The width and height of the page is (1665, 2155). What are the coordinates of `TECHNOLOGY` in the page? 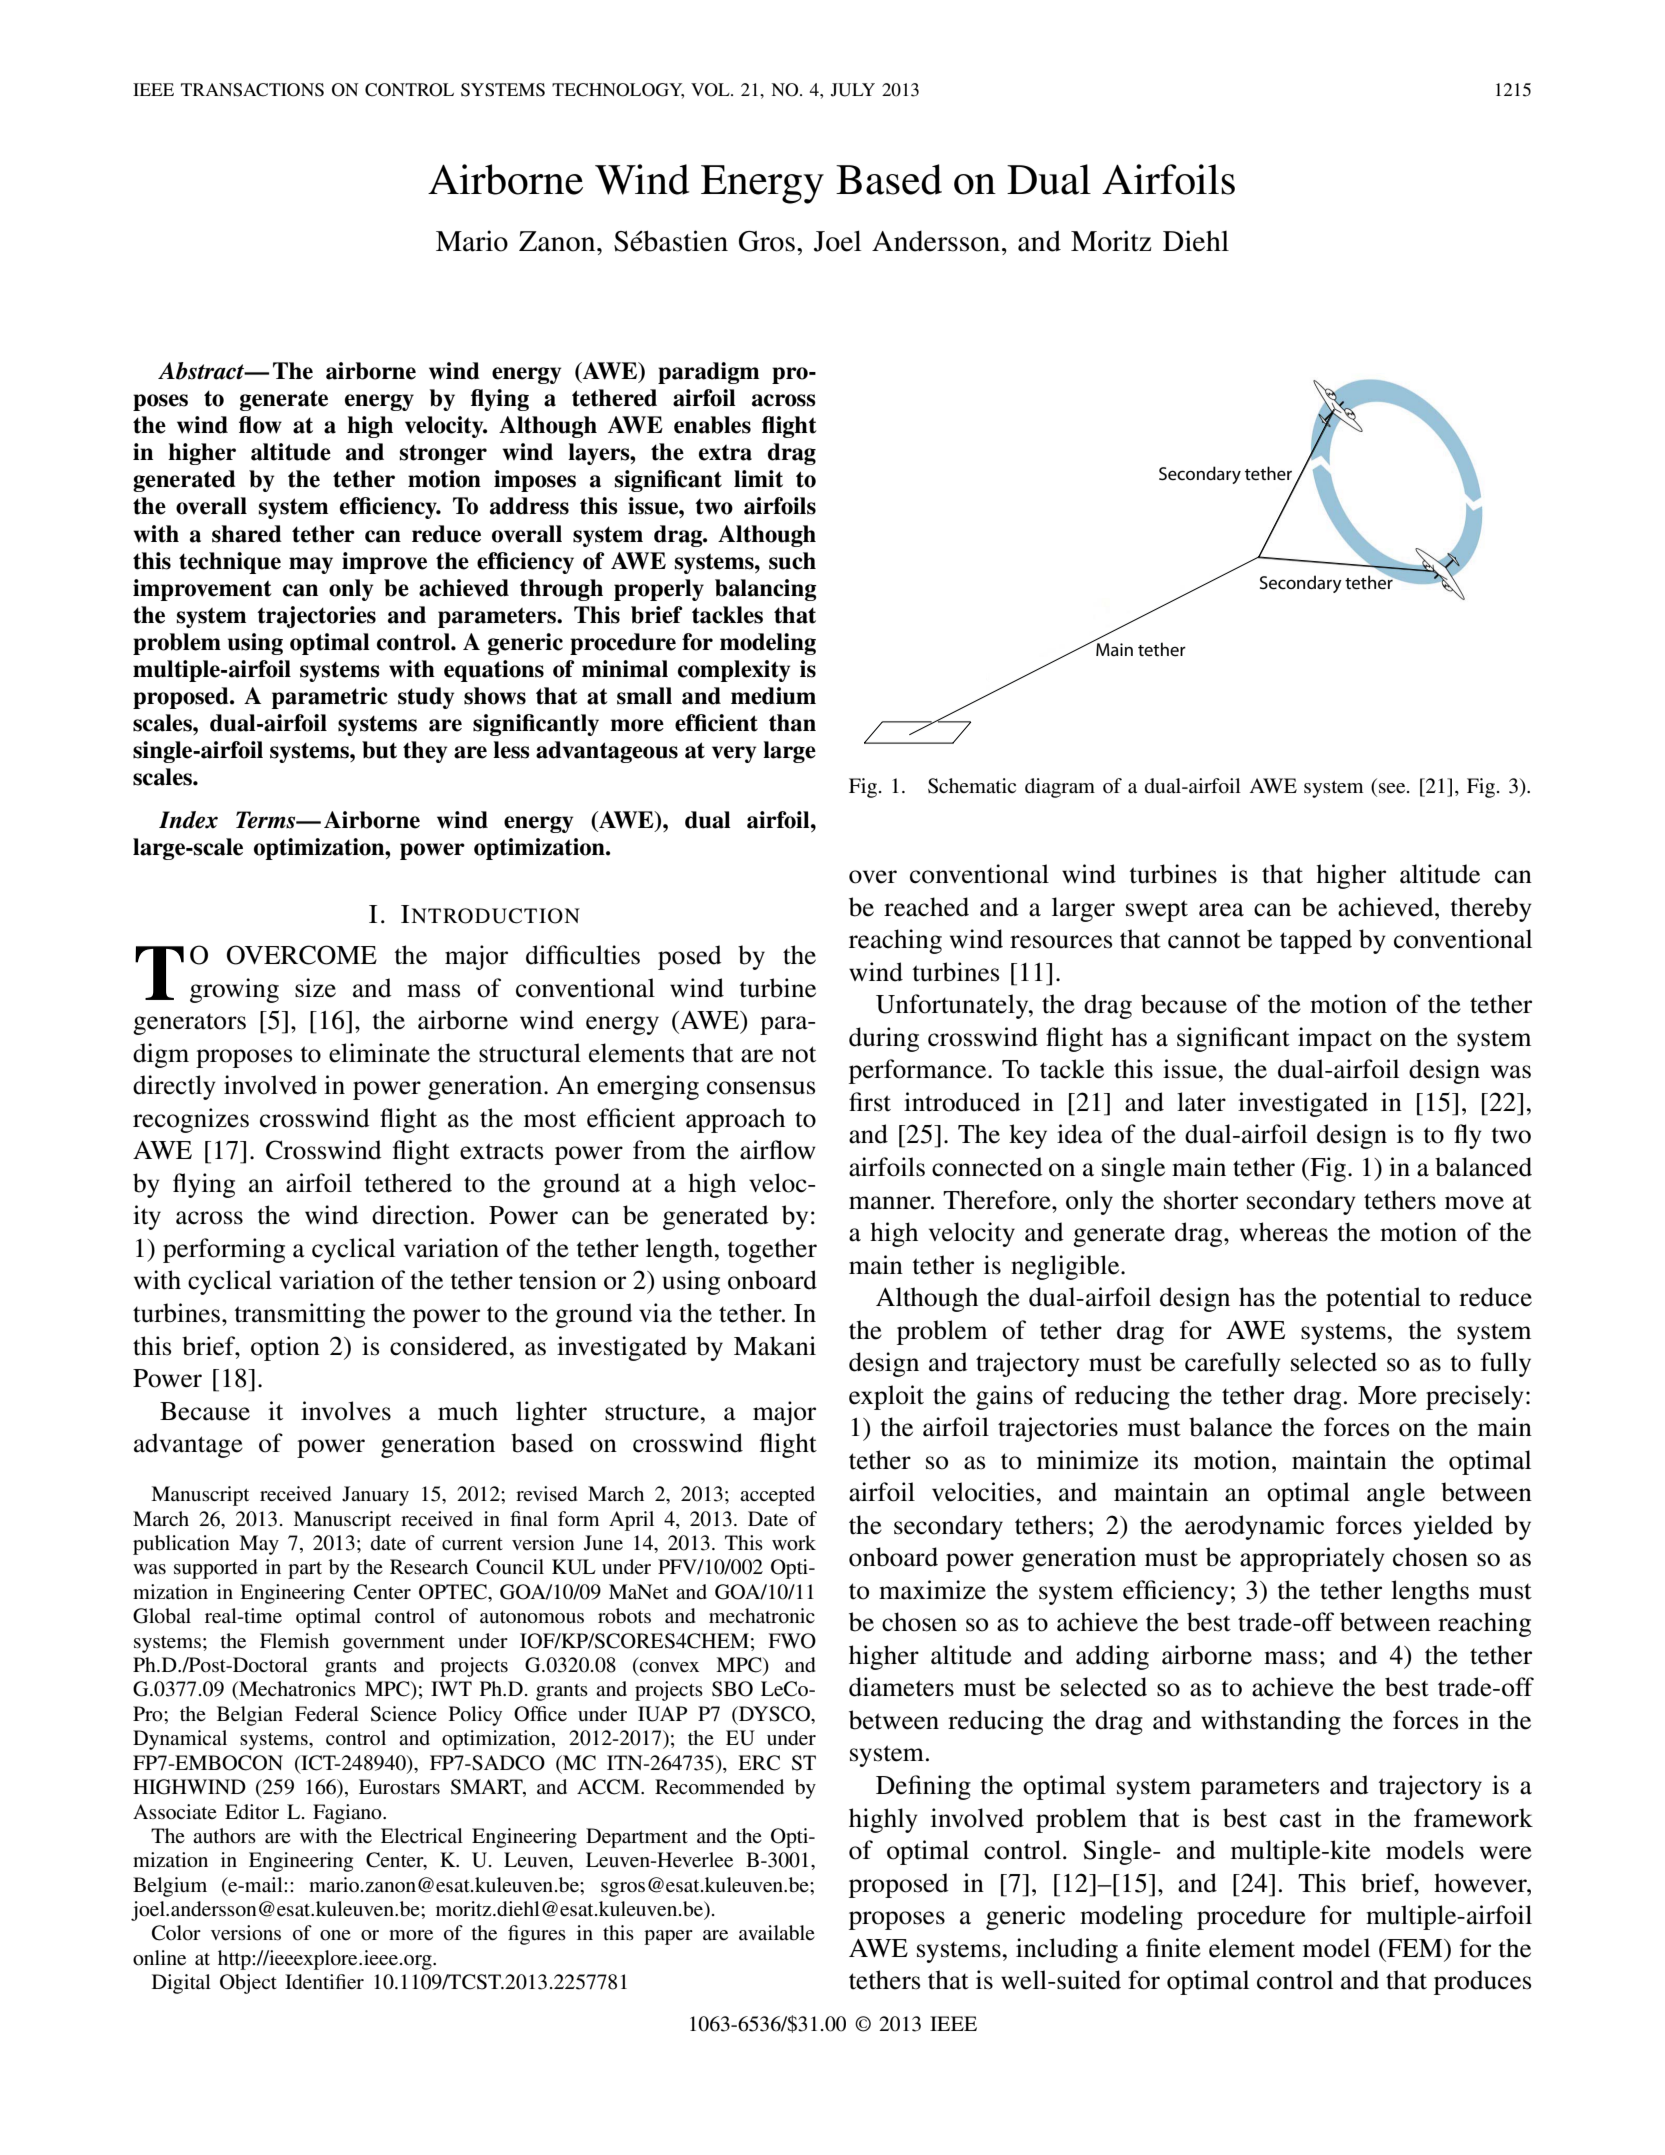 It's located at (618, 91).
